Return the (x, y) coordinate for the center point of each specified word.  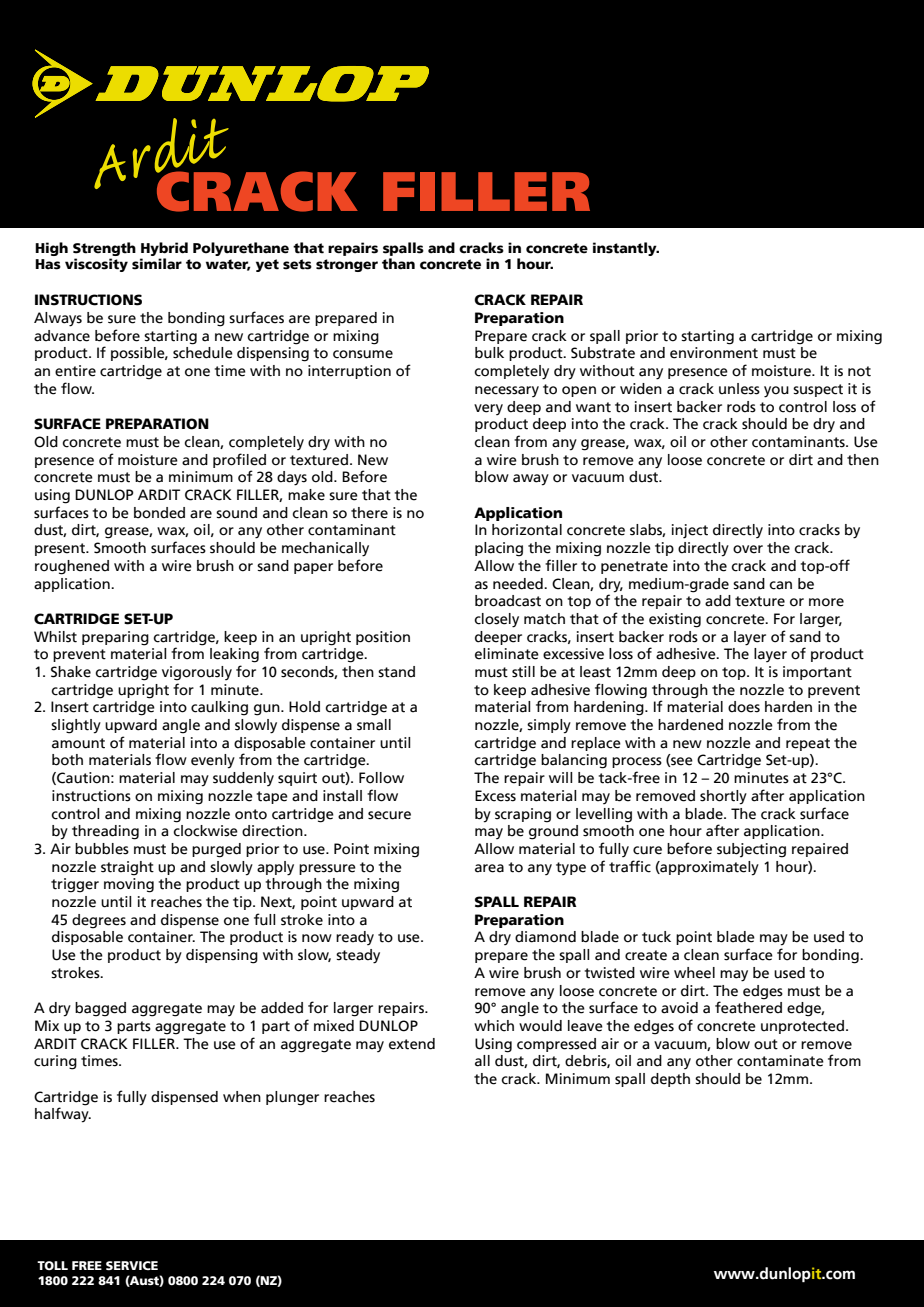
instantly (626, 249)
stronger (347, 265)
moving (129, 885)
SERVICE (132, 1266)
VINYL (190, 163)
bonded (159, 513)
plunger (292, 1098)
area (489, 868)
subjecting (751, 850)
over (748, 549)
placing (499, 549)
